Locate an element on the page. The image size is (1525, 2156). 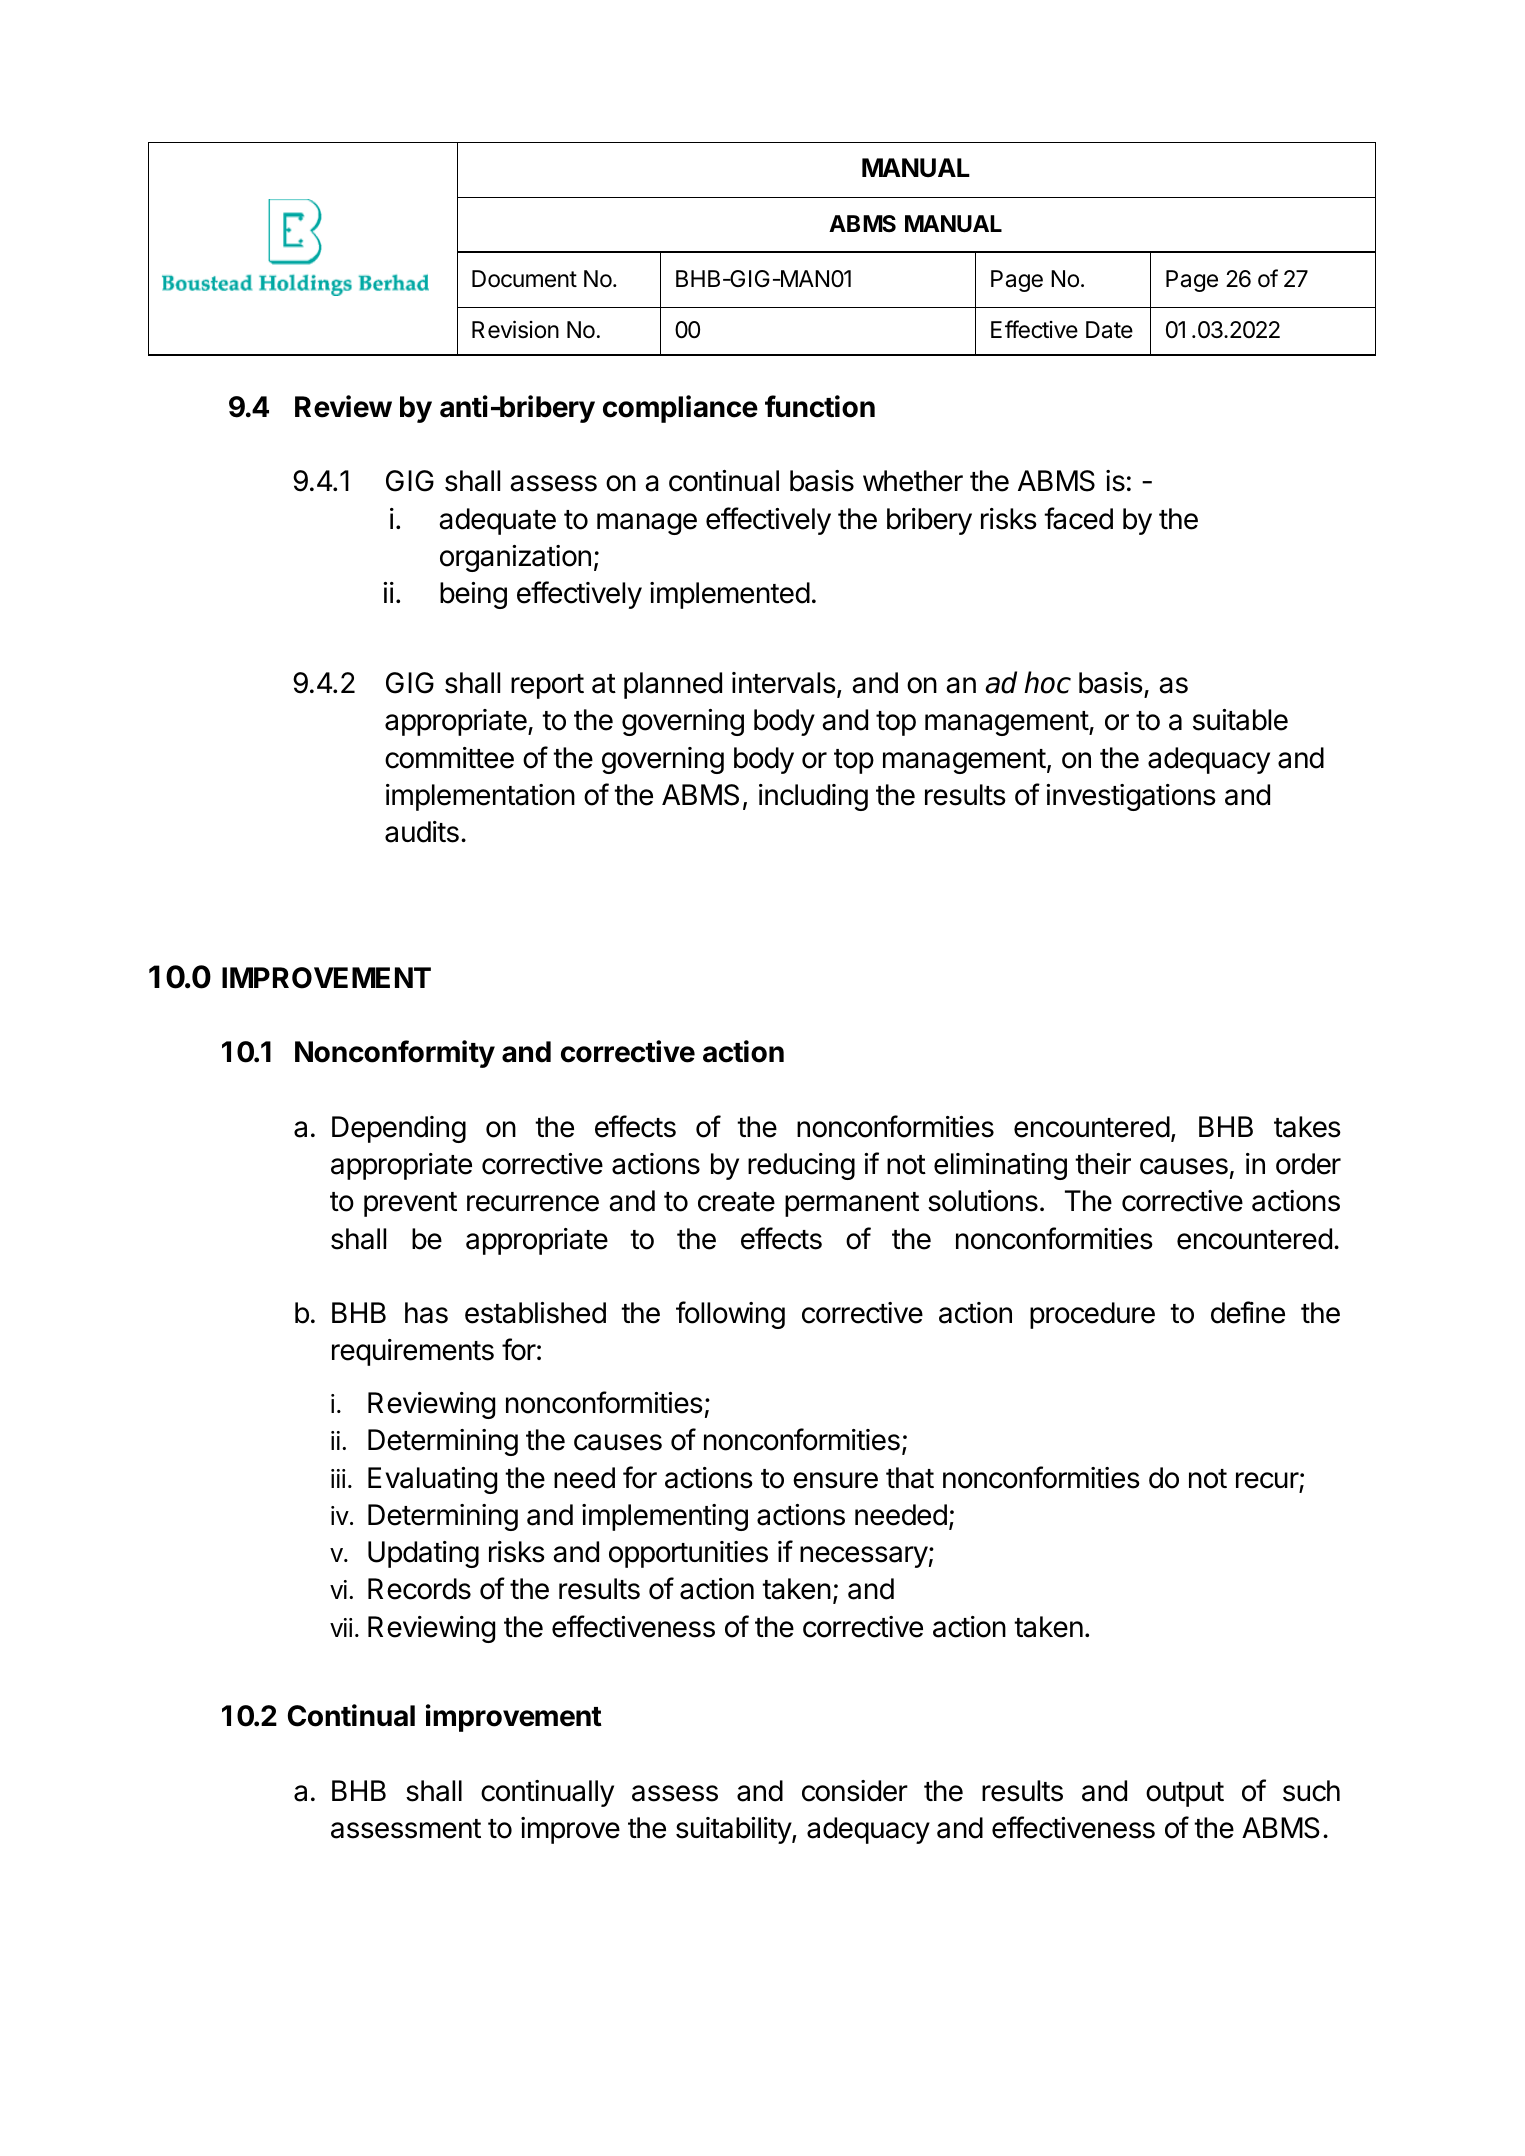
function is located at coordinates (820, 406).
